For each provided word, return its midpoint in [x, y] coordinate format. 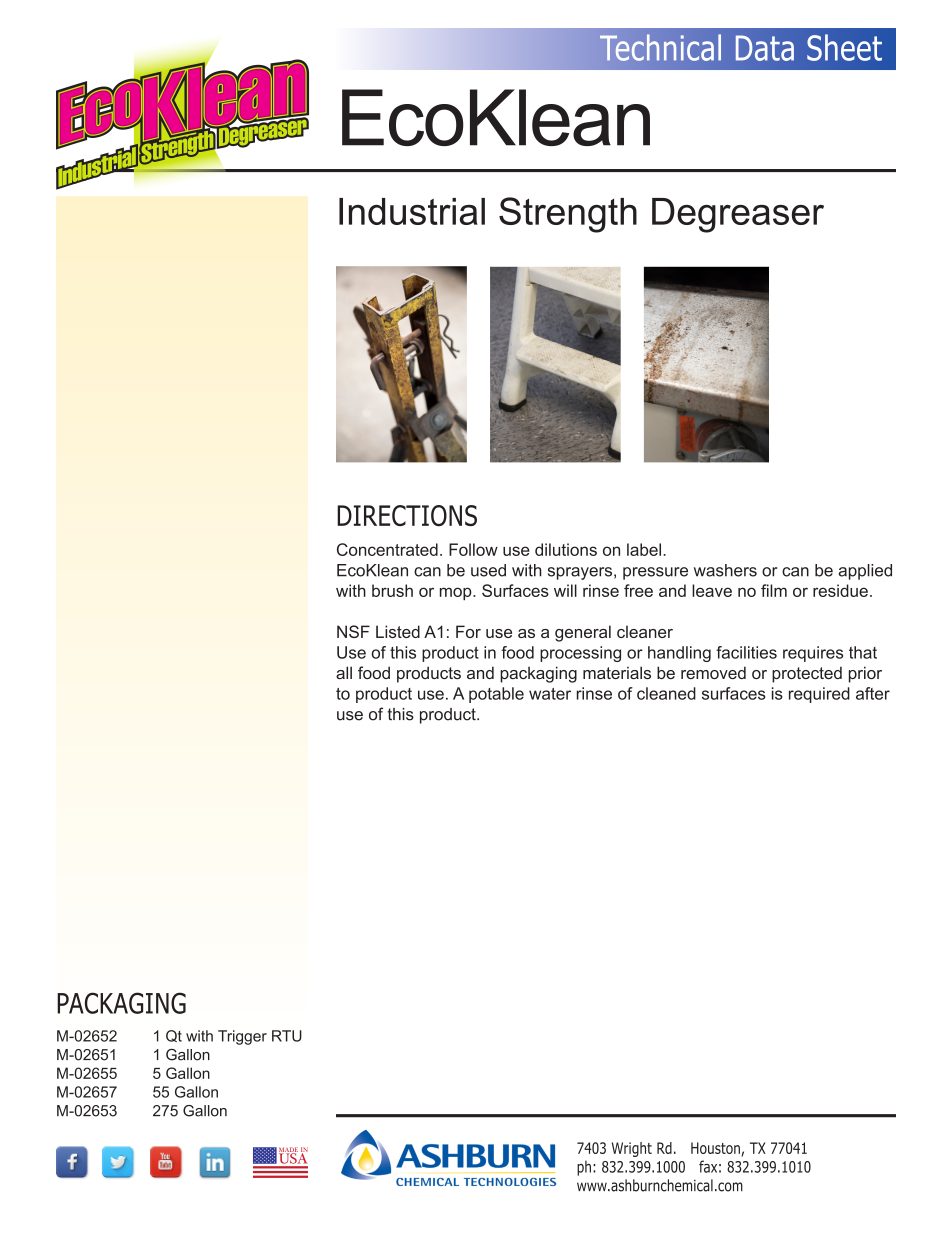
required [819, 695]
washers [725, 570]
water [550, 694]
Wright [632, 1149]
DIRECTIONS [407, 516]
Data [765, 48]
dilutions [566, 549]
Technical [660, 47]
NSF [353, 631]
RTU [287, 1036]
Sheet [844, 47]
